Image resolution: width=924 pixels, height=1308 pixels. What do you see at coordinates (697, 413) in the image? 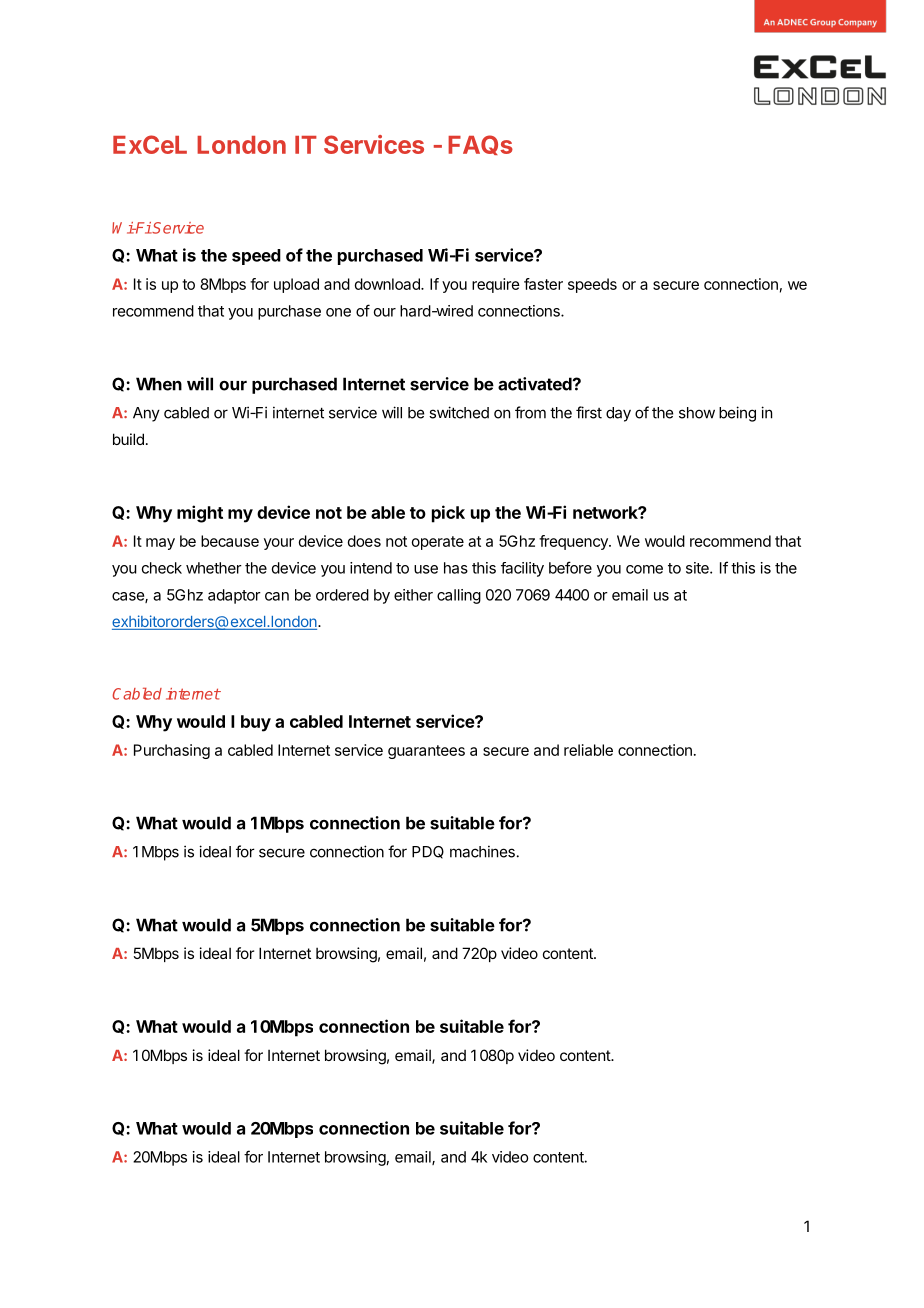
I see `show` at bounding box center [697, 413].
